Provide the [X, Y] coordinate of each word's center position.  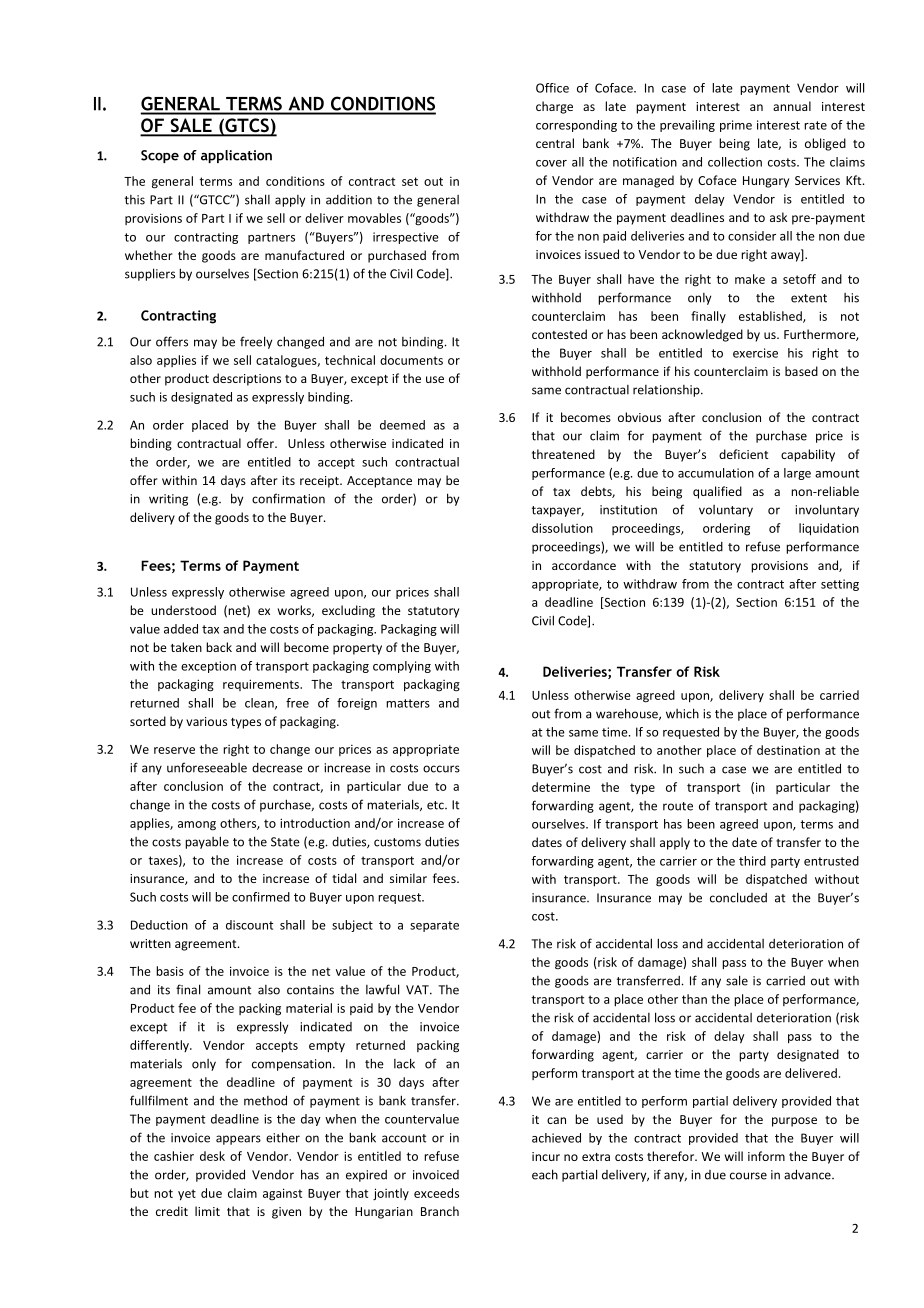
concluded [738, 897]
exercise [755, 353]
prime [736, 126]
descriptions [247, 379]
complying [402, 667]
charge [554, 107]
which [682, 713]
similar [408, 878]
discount [249, 925]
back [219, 647]
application [236, 156]
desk [212, 1156]
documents [411, 360]
